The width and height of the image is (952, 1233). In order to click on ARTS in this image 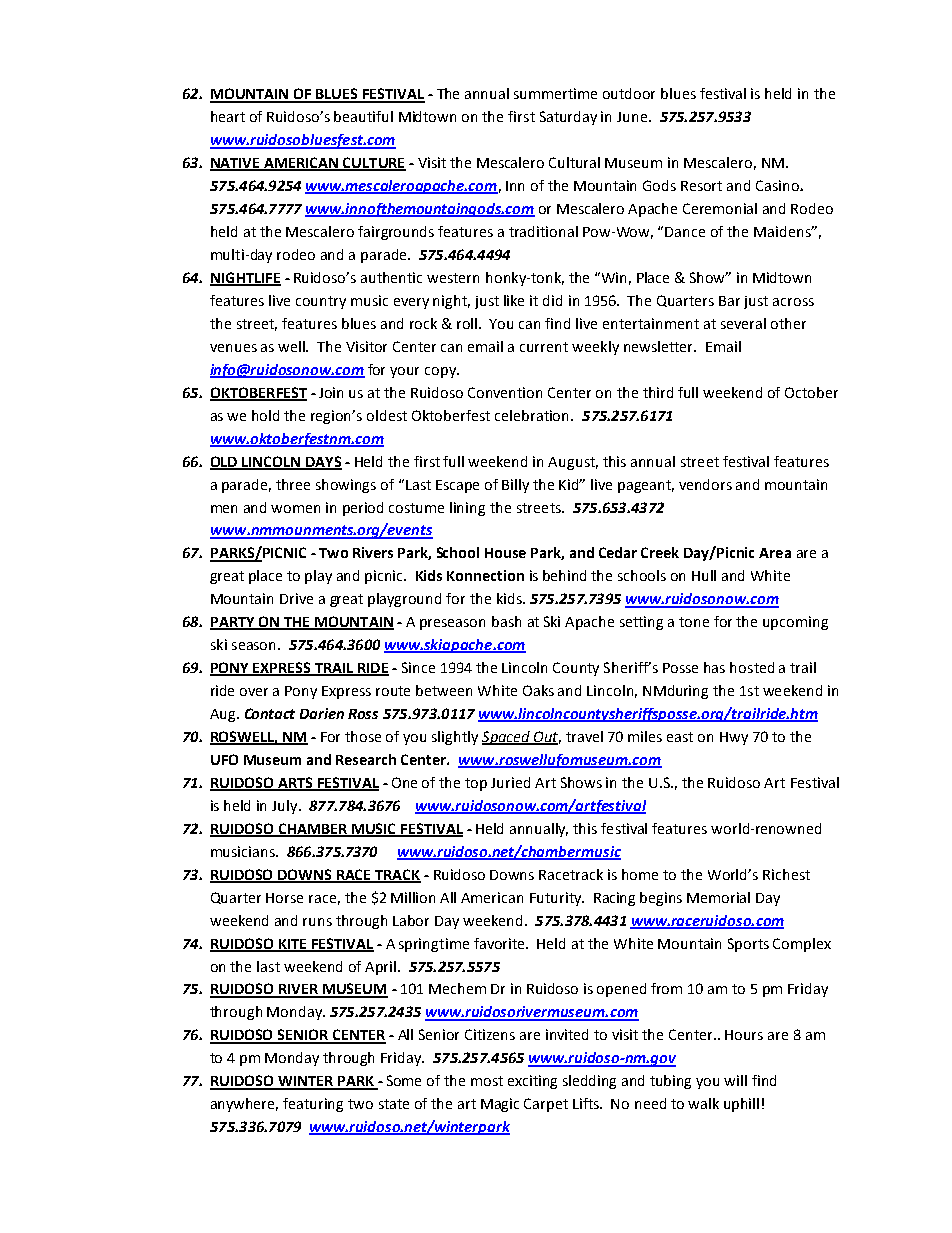, I will do `click(295, 784)`.
